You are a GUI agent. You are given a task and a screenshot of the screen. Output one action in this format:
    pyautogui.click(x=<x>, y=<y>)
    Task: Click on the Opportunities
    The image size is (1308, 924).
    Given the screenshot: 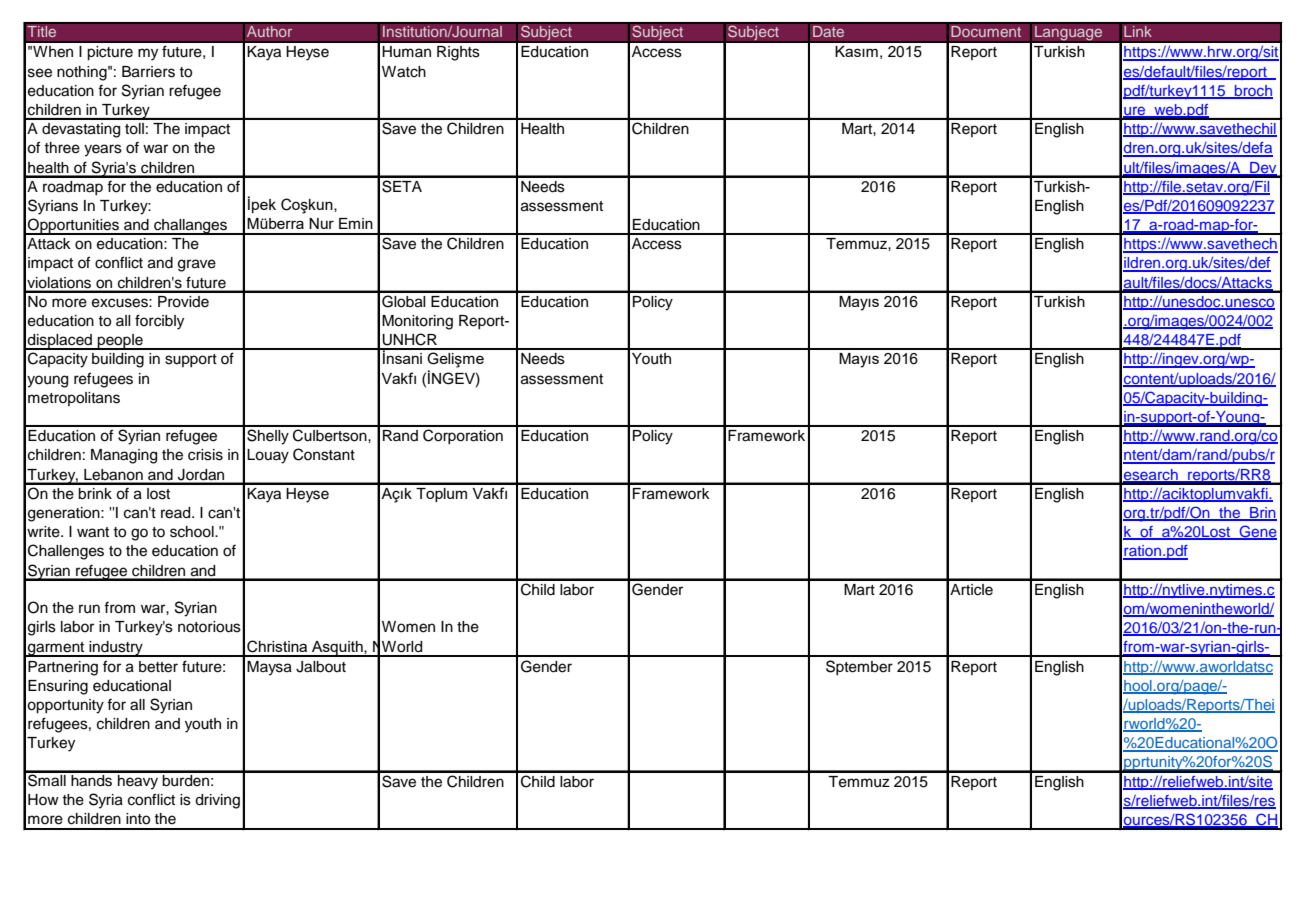 What is the action you would take?
    pyautogui.click(x=73, y=226)
